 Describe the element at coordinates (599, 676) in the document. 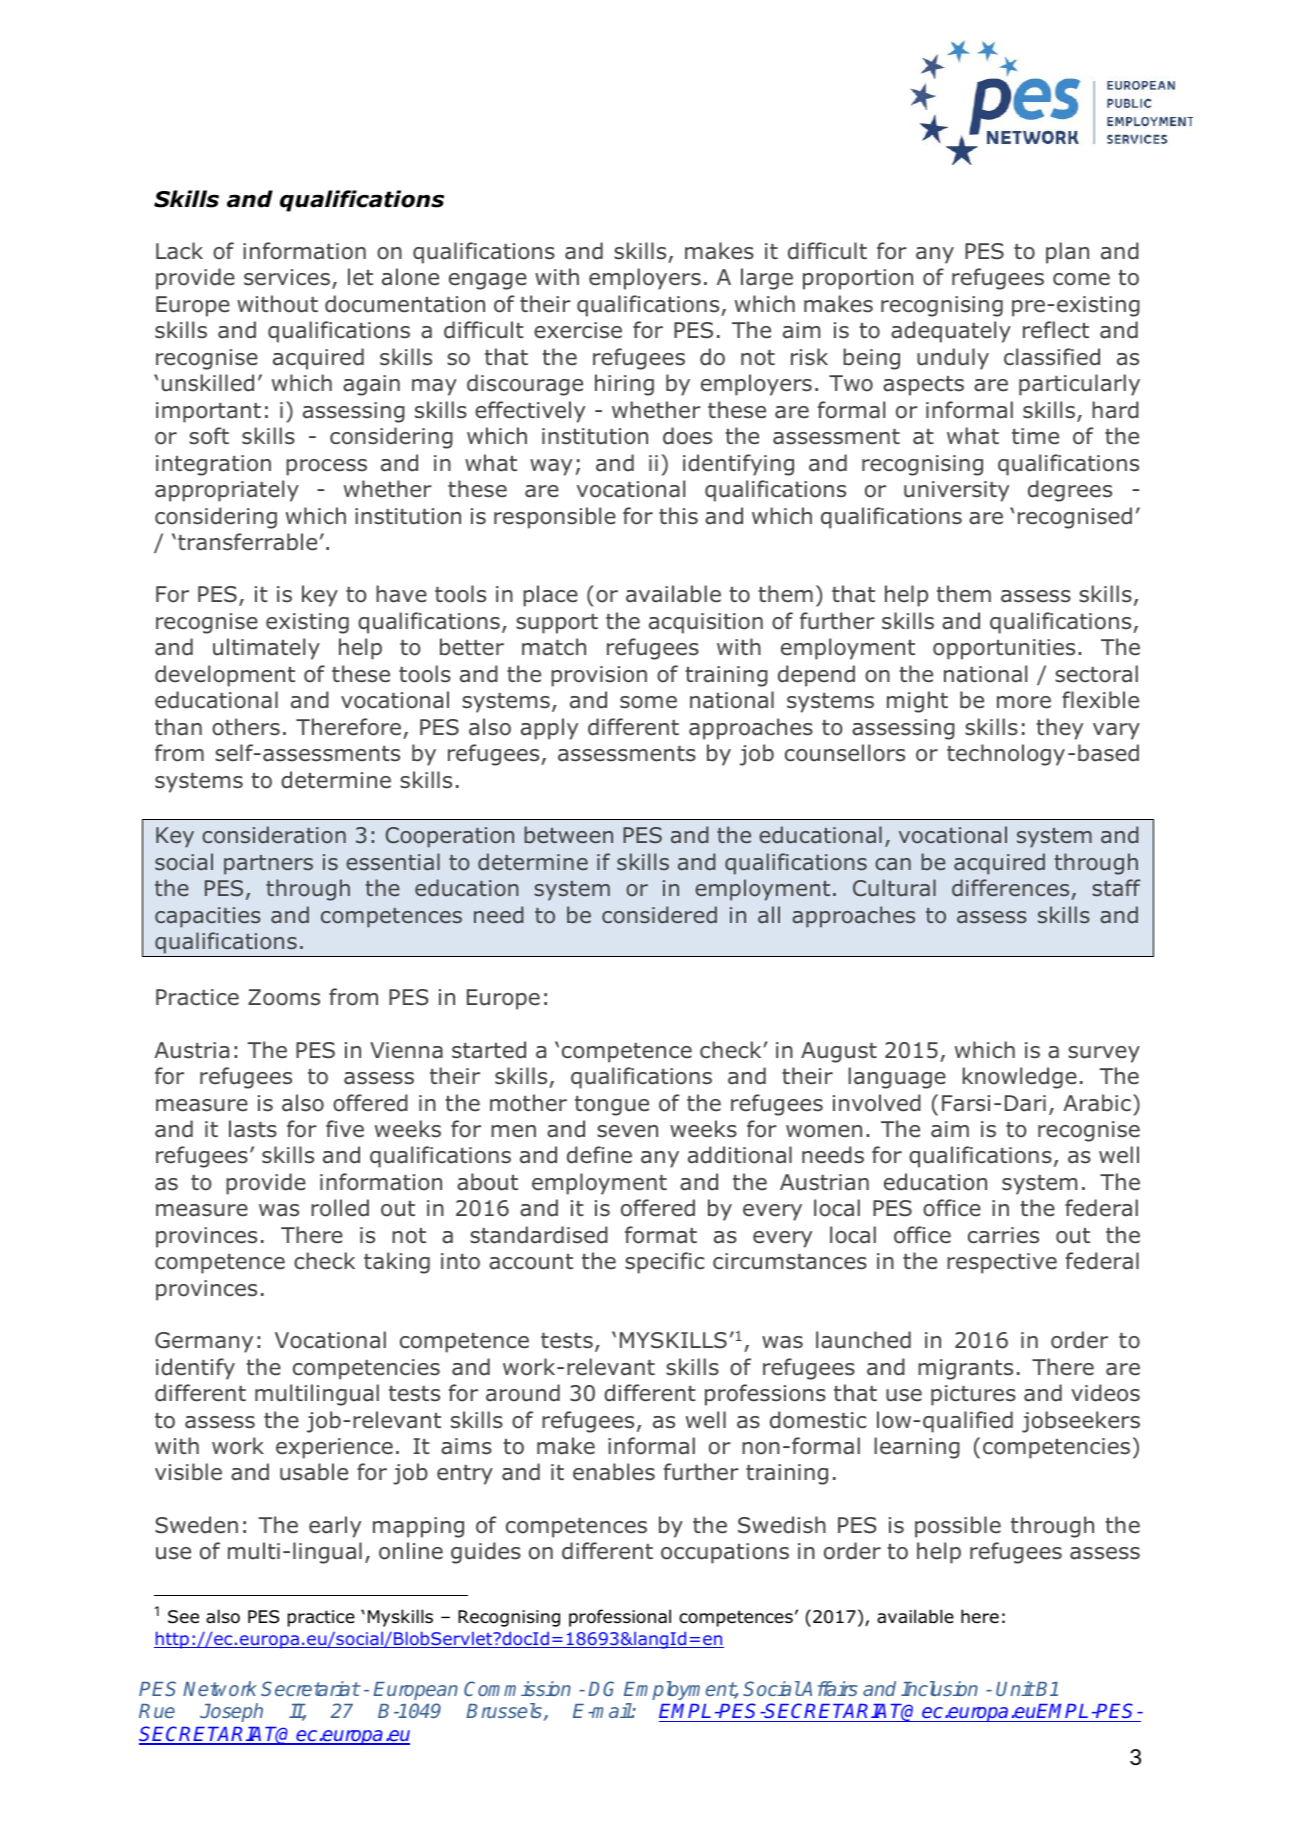

I see `provision` at that location.
